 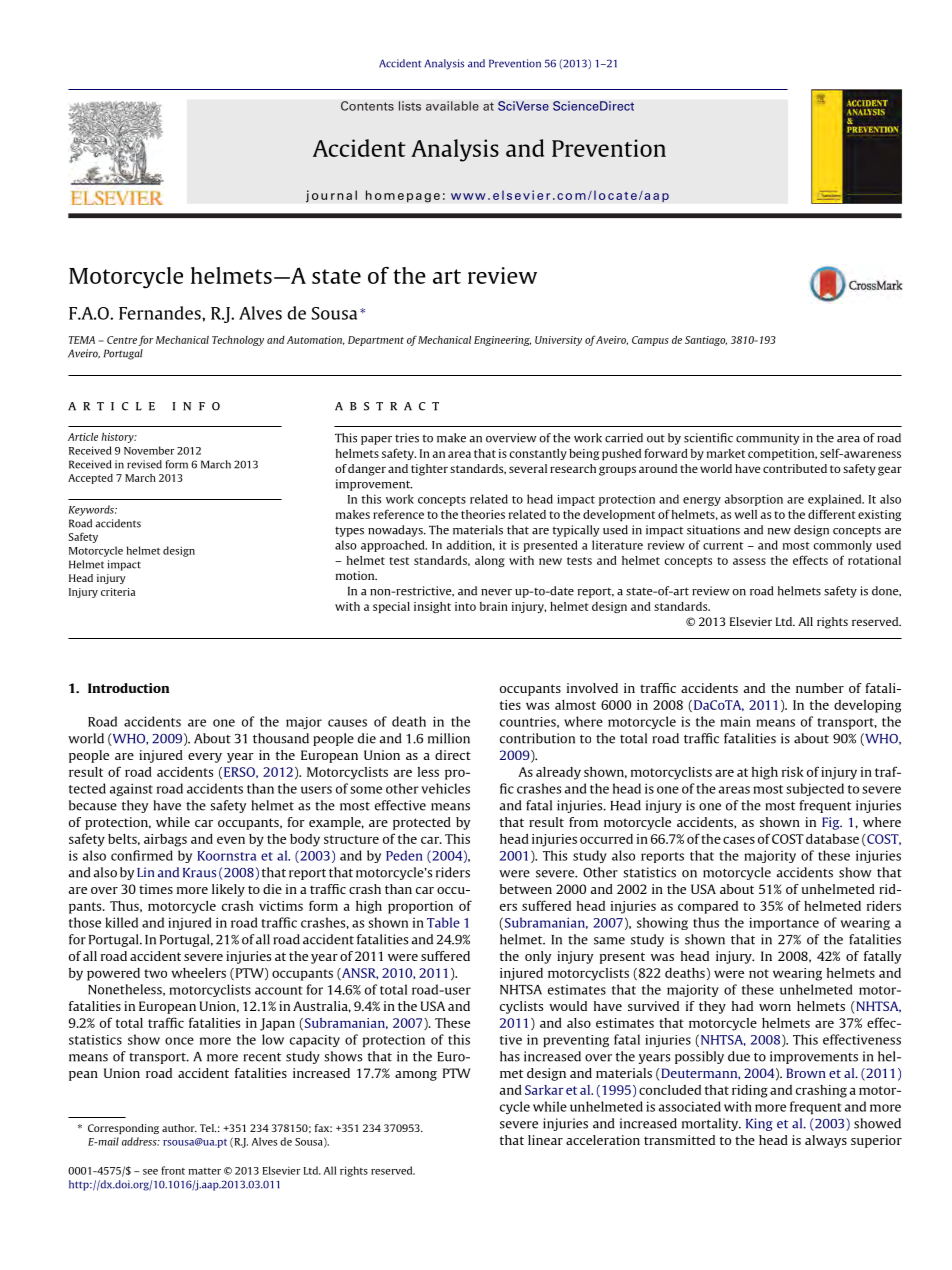 What do you see at coordinates (795, 468) in the screenshot?
I see `contributed` at bounding box center [795, 468].
